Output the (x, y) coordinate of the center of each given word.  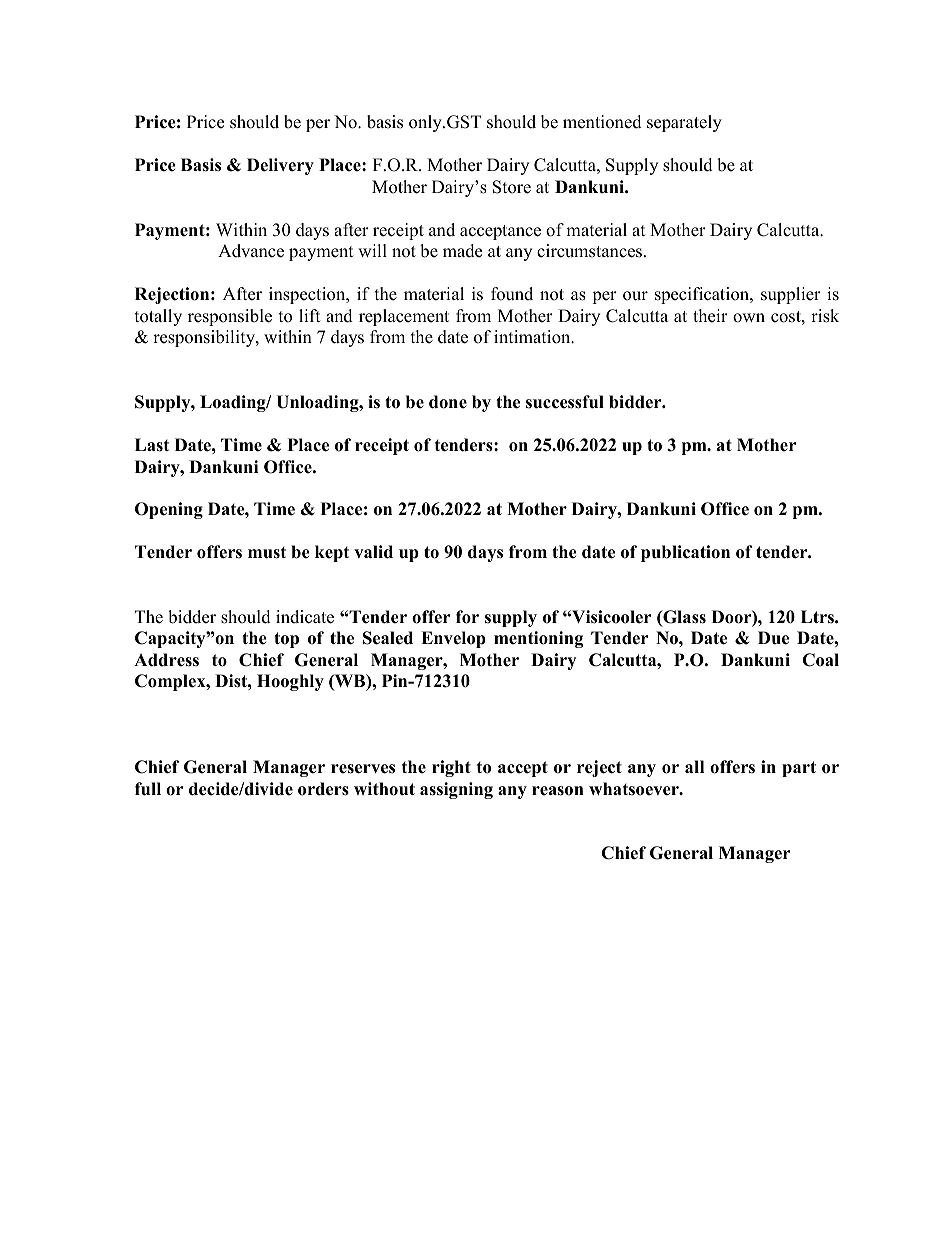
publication (685, 553)
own (749, 318)
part (799, 769)
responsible (230, 317)
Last (152, 445)
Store (512, 187)
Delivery (280, 166)
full (148, 789)
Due (773, 638)
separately (684, 123)
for (467, 617)
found (512, 294)
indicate (305, 617)
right (451, 768)
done (448, 402)
